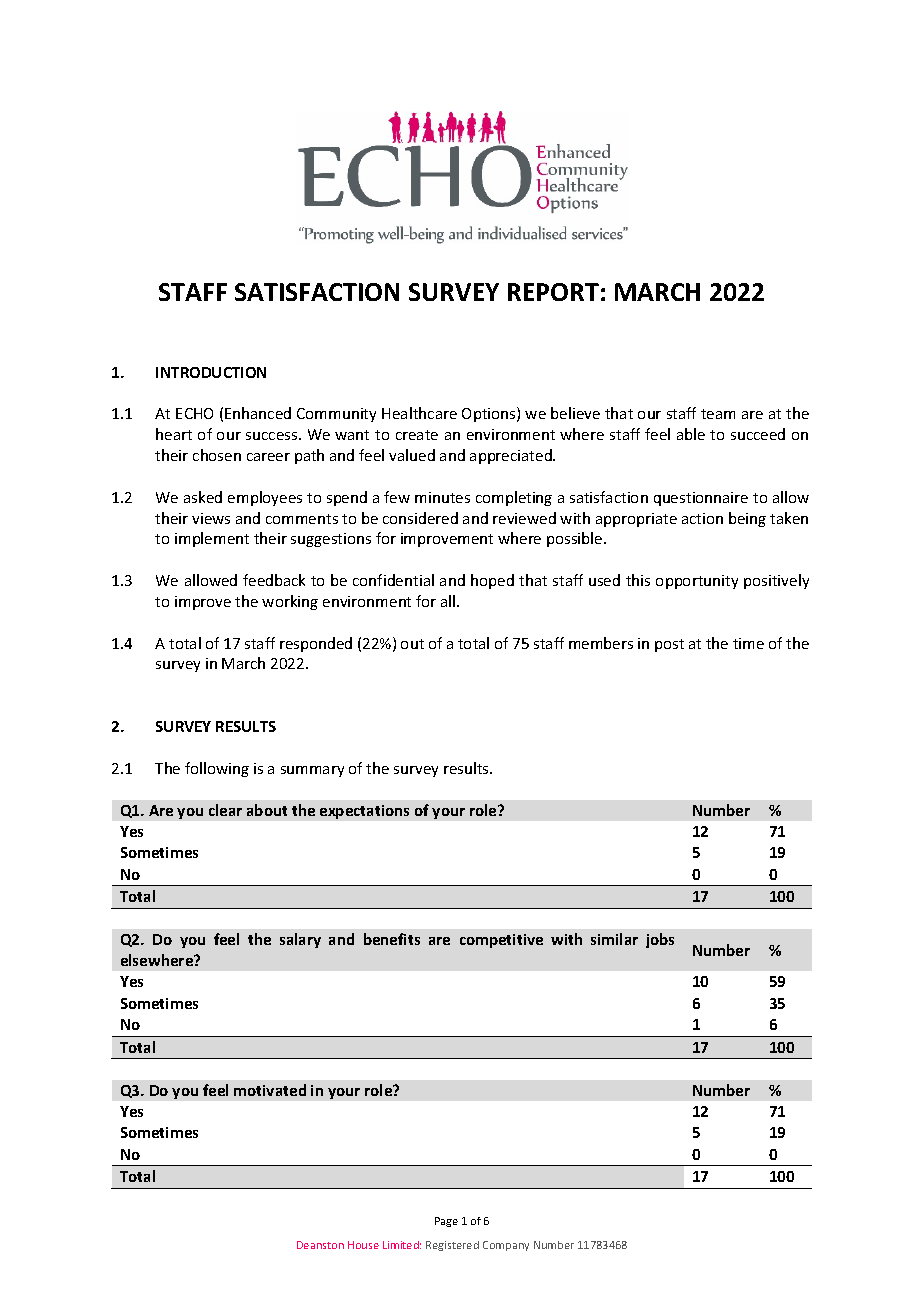 Image resolution: width=924 pixels, height=1308 pixels. I want to click on REPORT, so click(553, 292).
